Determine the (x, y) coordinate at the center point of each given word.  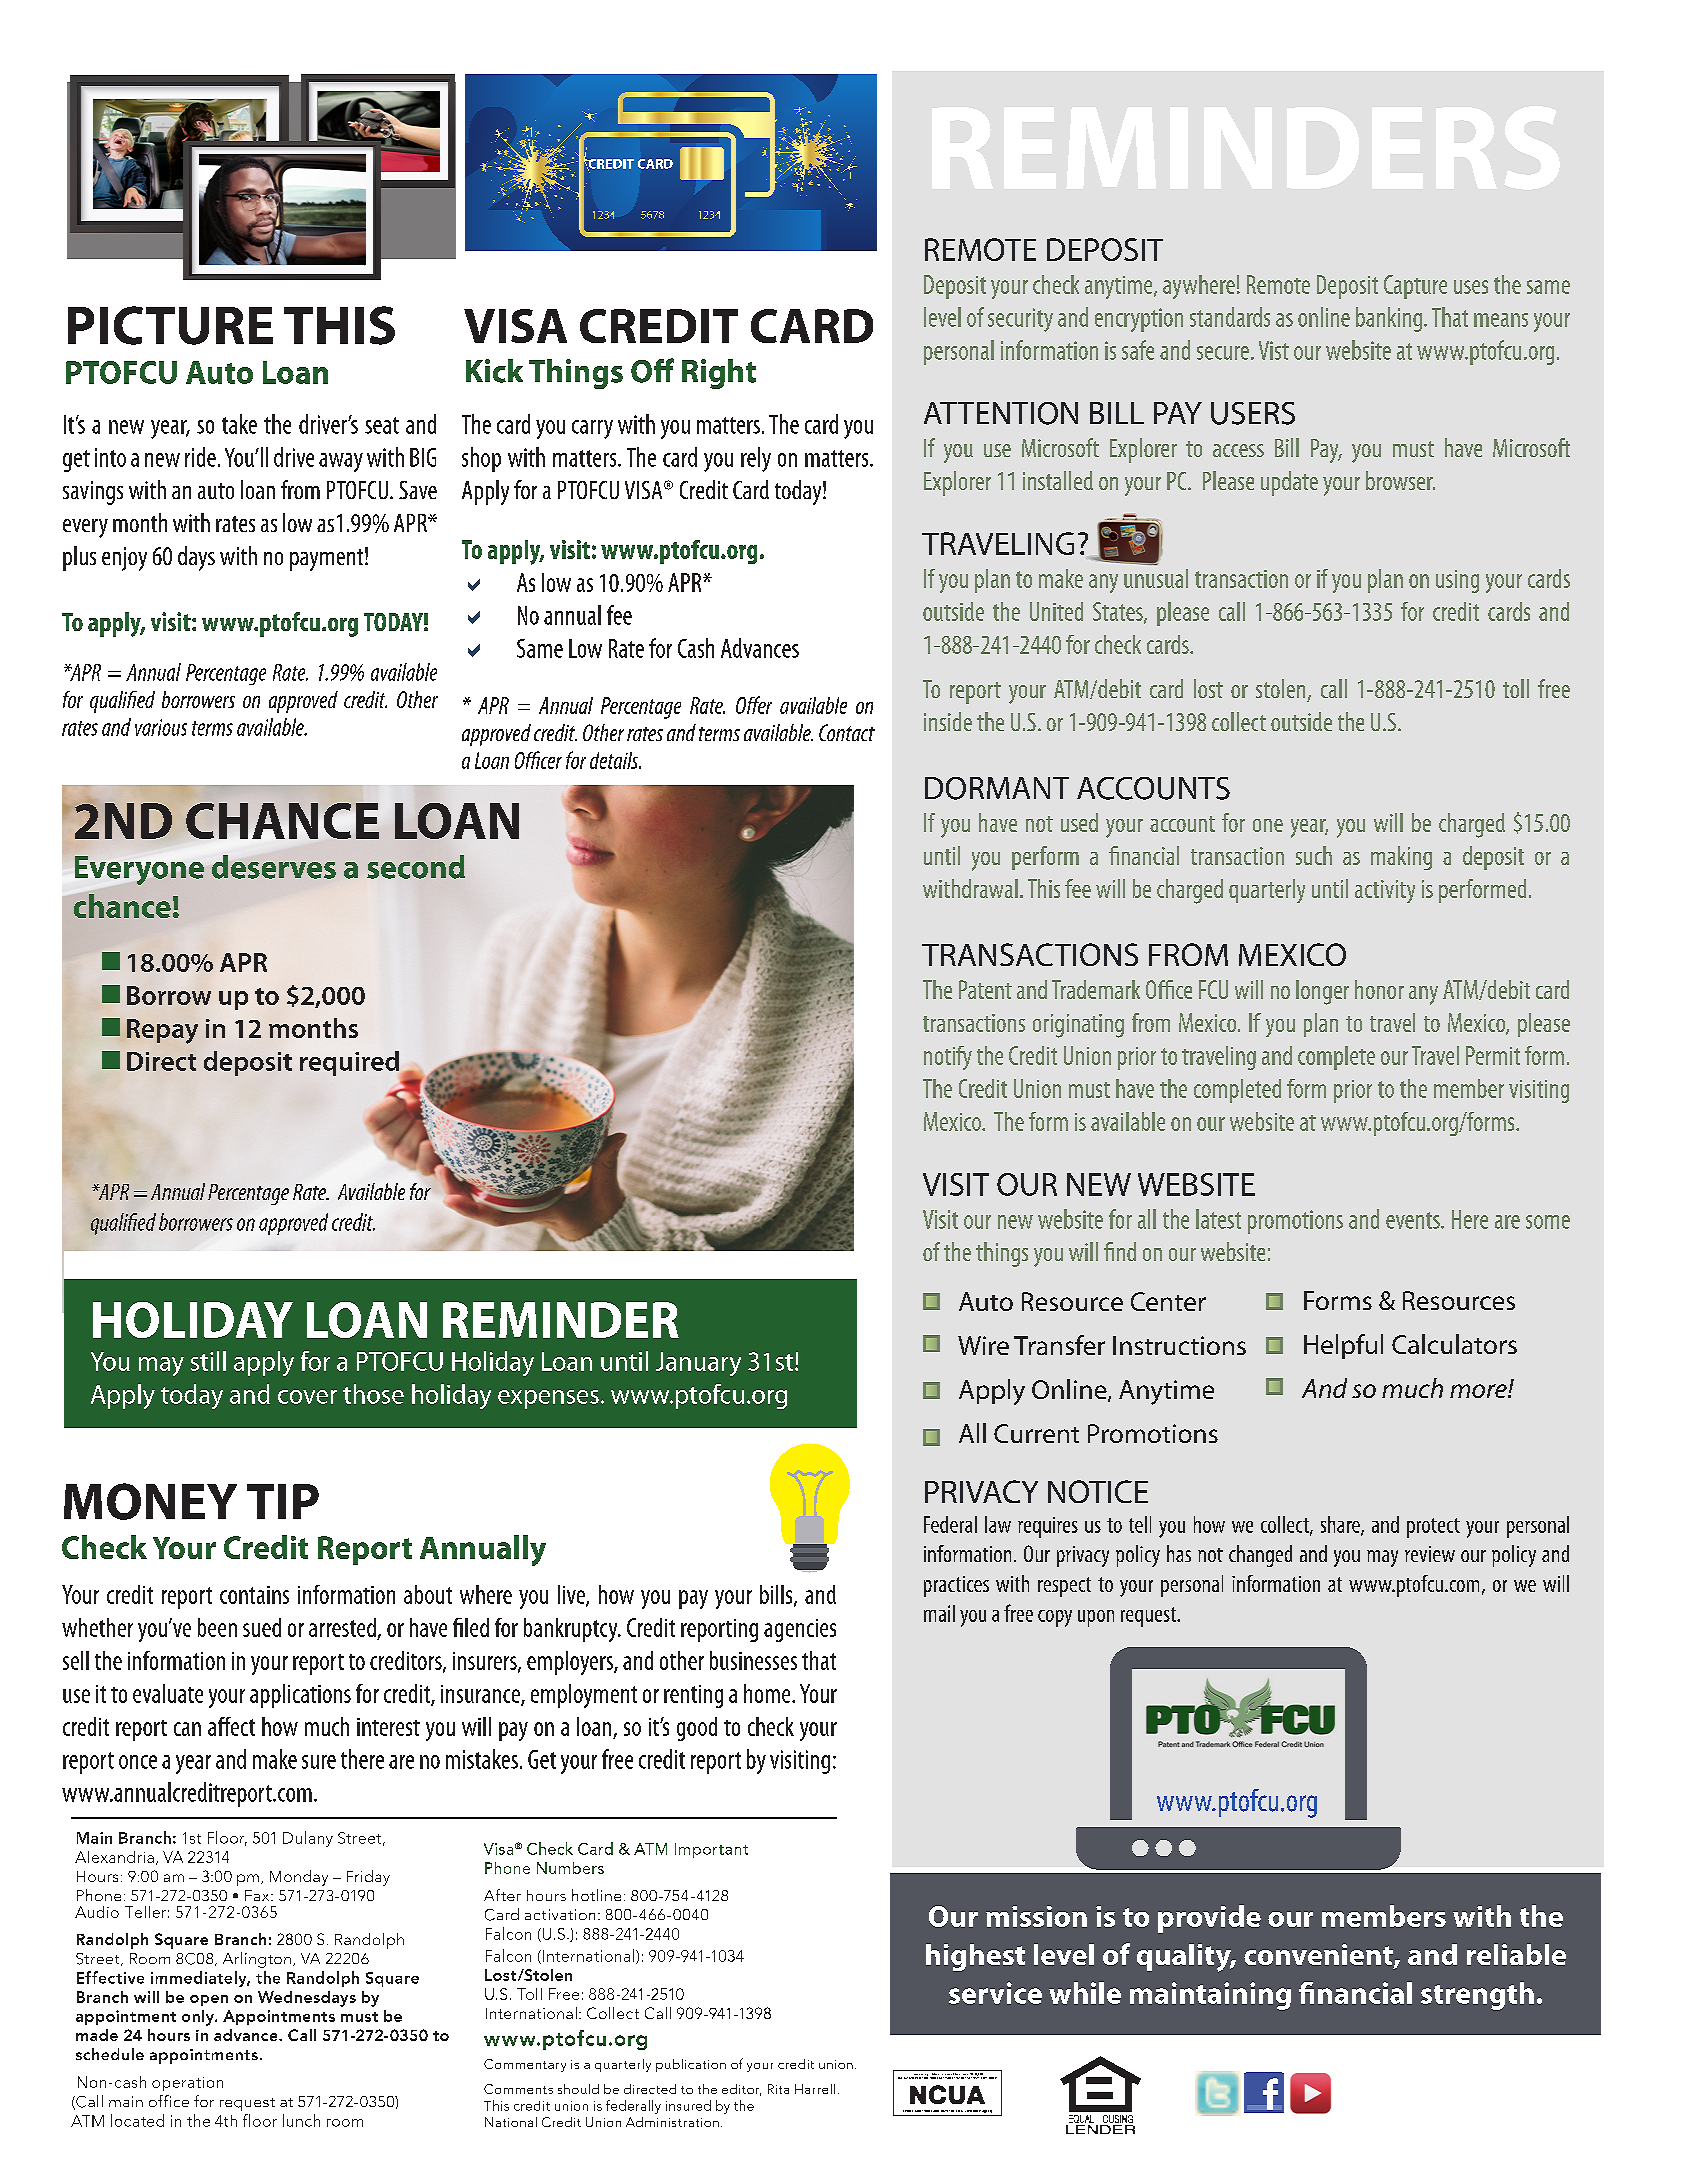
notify (948, 1058)
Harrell (815, 2089)
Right (719, 374)
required (350, 1064)
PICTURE (170, 325)
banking (1390, 319)
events (1414, 1220)
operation (187, 2084)
